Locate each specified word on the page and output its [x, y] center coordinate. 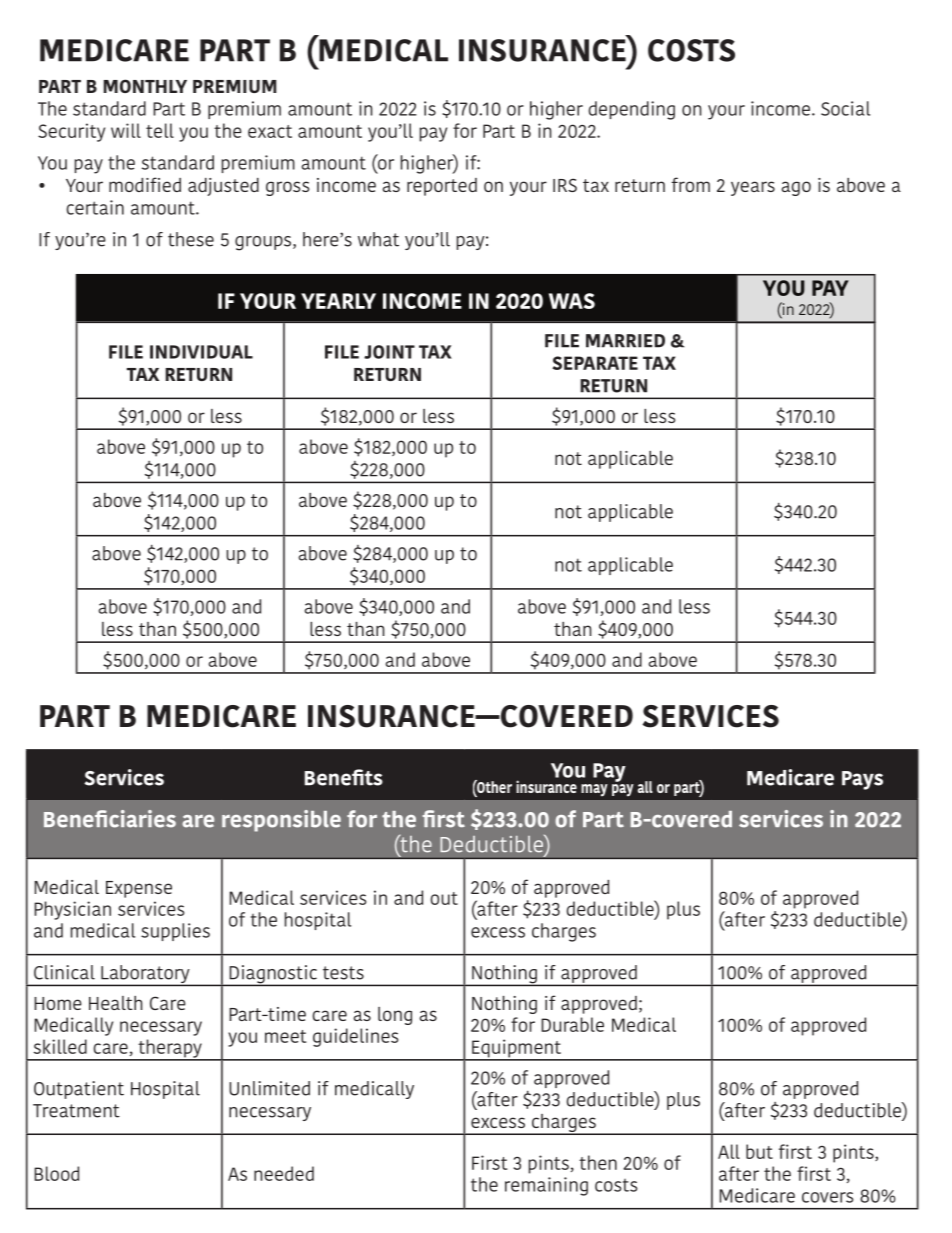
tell [160, 130]
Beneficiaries [110, 819]
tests [343, 973]
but [759, 1151]
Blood [56, 1173]
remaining [546, 1186]
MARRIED [625, 341]
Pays [862, 780]
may [594, 790]
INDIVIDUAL [201, 352]
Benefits [344, 777]
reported [442, 187]
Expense [139, 889]
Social [845, 108]
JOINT [389, 352]
